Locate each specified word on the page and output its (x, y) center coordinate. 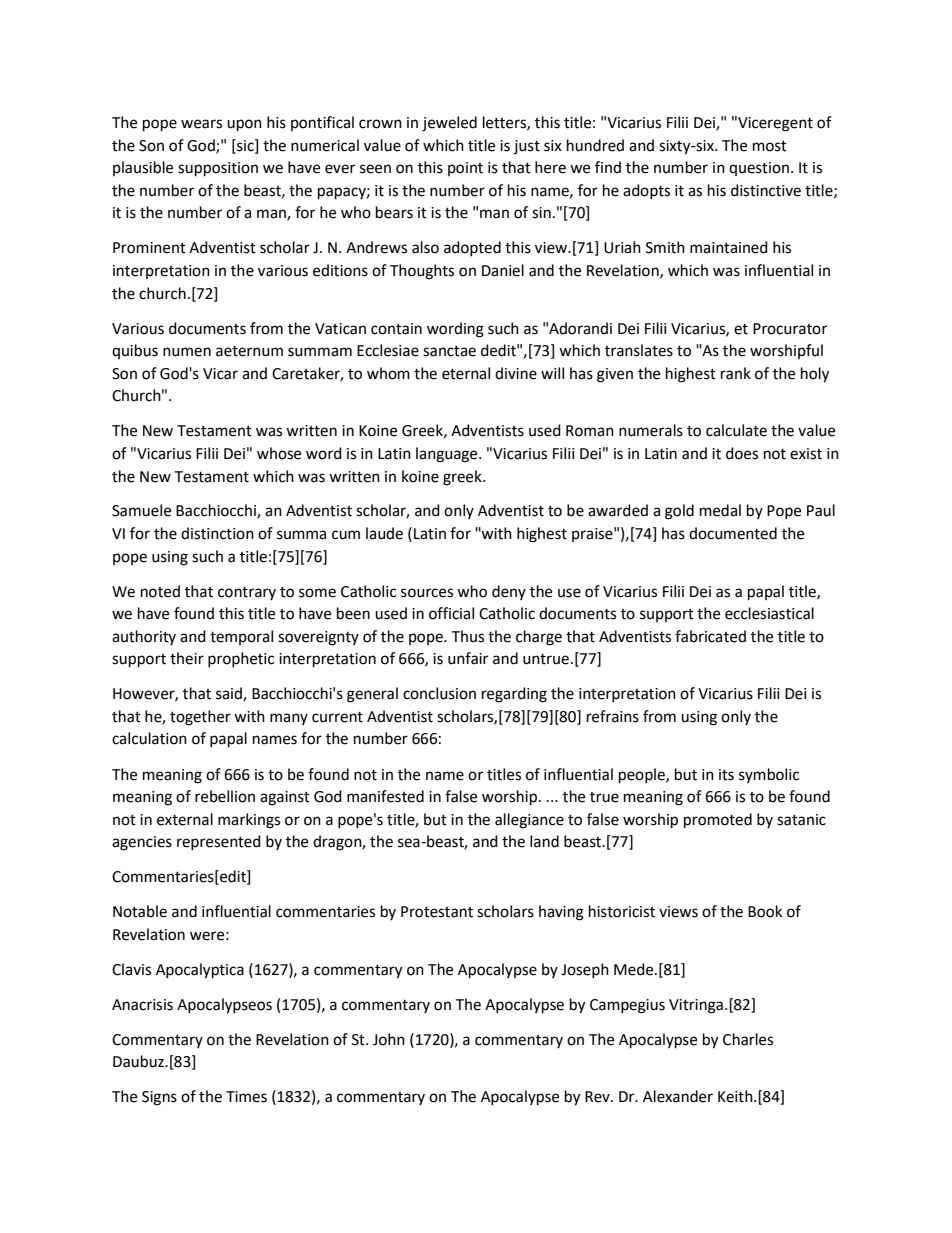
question (759, 169)
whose (279, 453)
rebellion (225, 796)
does (742, 453)
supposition (218, 169)
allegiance (529, 821)
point (465, 169)
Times (246, 1097)
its (726, 775)
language (448, 455)
